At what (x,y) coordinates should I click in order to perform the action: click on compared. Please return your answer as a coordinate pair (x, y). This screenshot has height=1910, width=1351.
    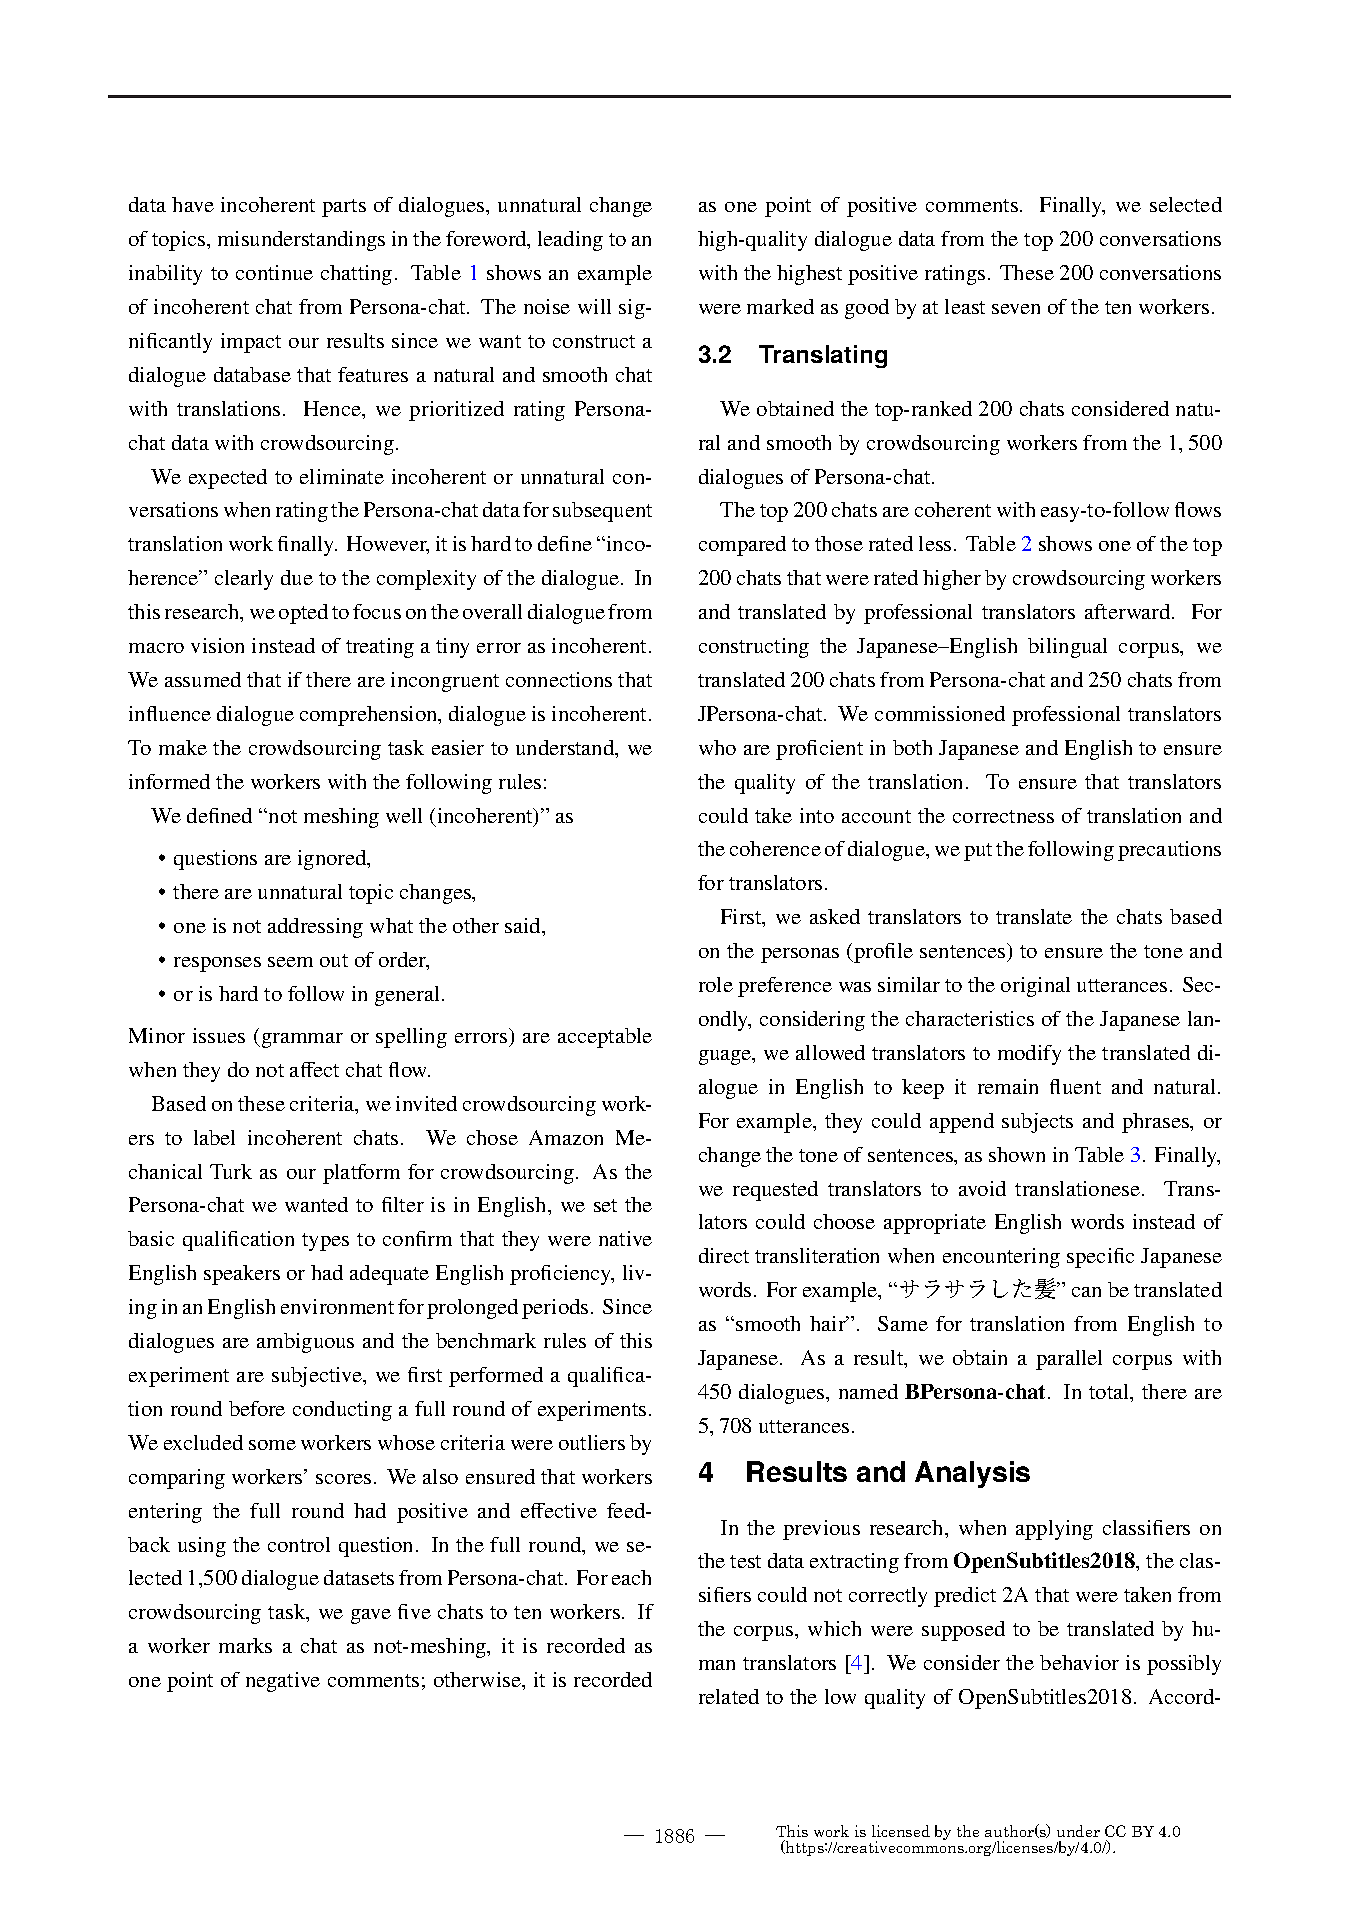
    Looking at the image, I should click on (742, 546).
